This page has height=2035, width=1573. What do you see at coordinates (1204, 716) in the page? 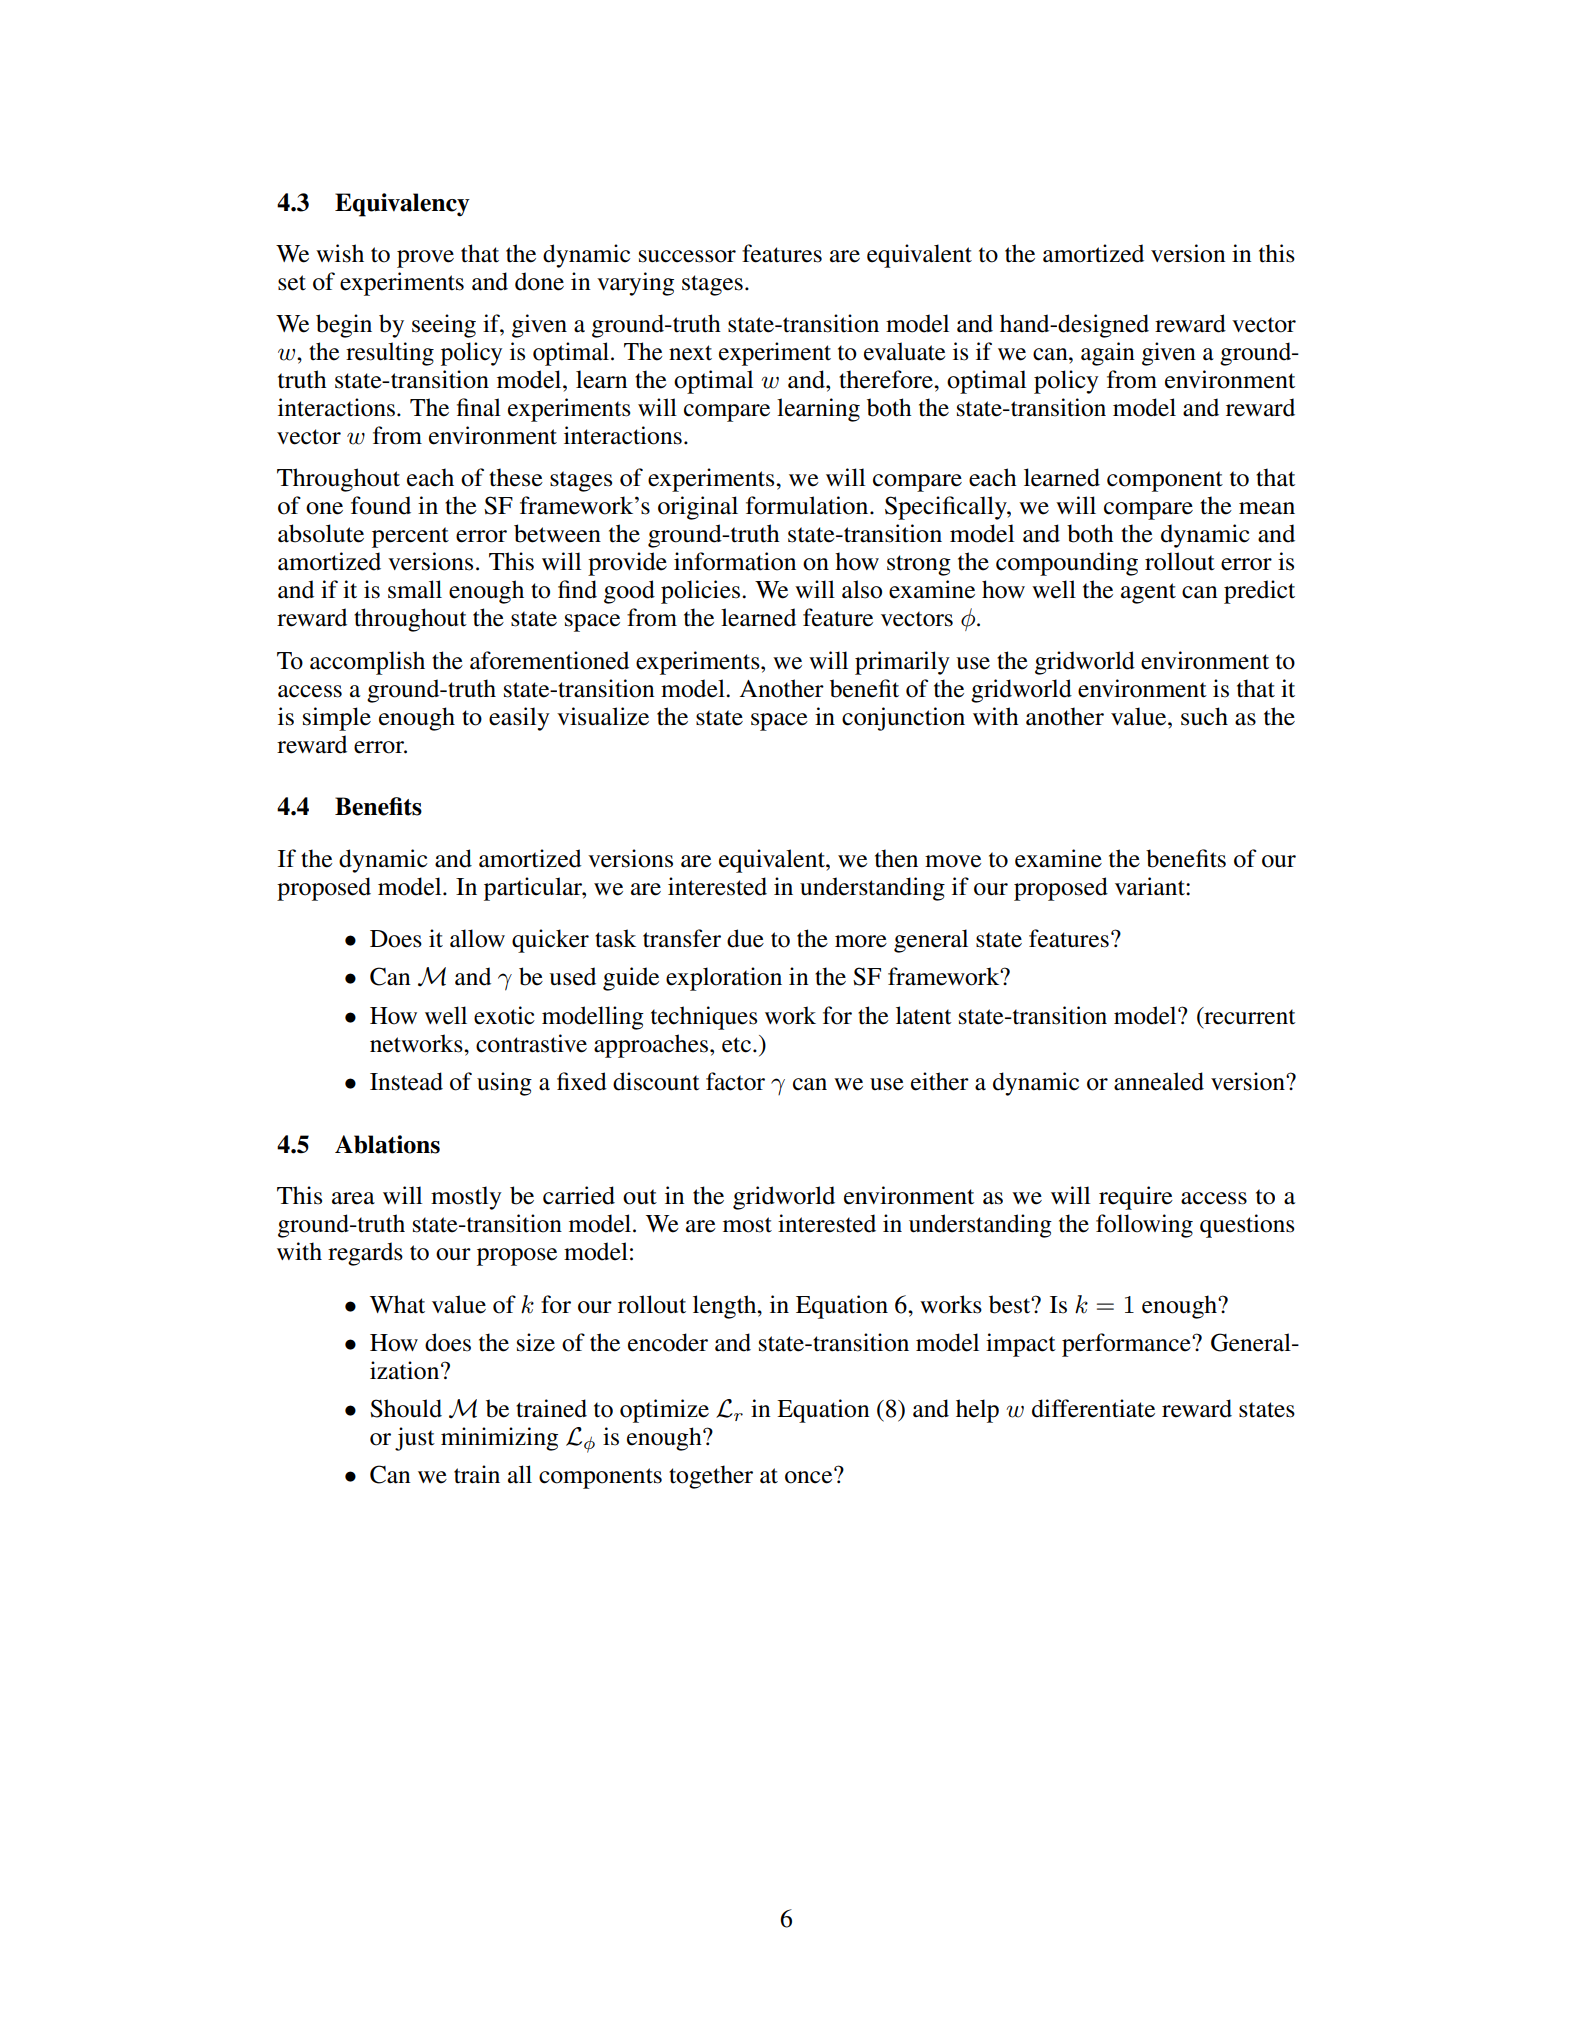
I see `such` at bounding box center [1204, 716].
